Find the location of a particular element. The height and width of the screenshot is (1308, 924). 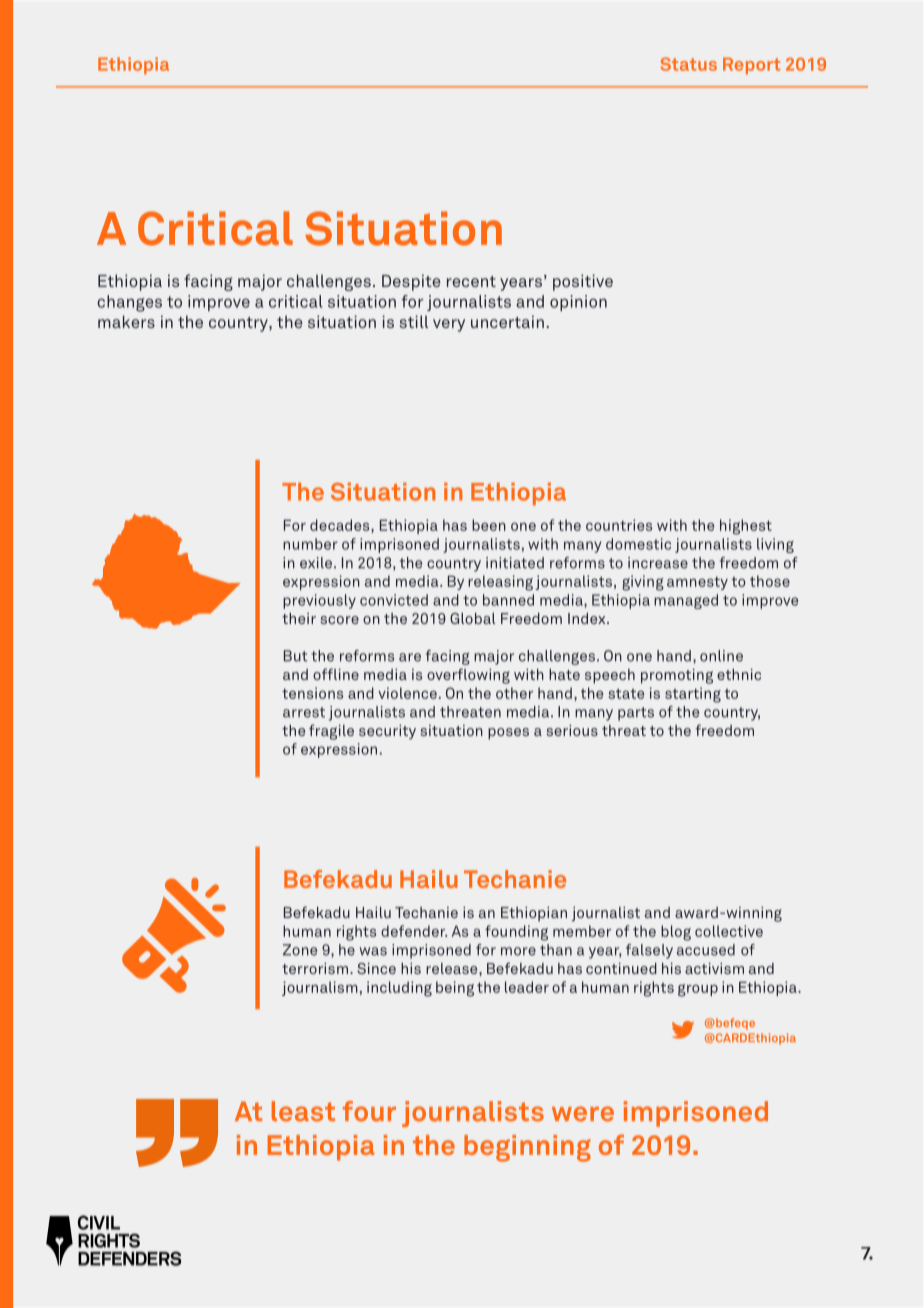

Global is located at coordinates (472, 618).
